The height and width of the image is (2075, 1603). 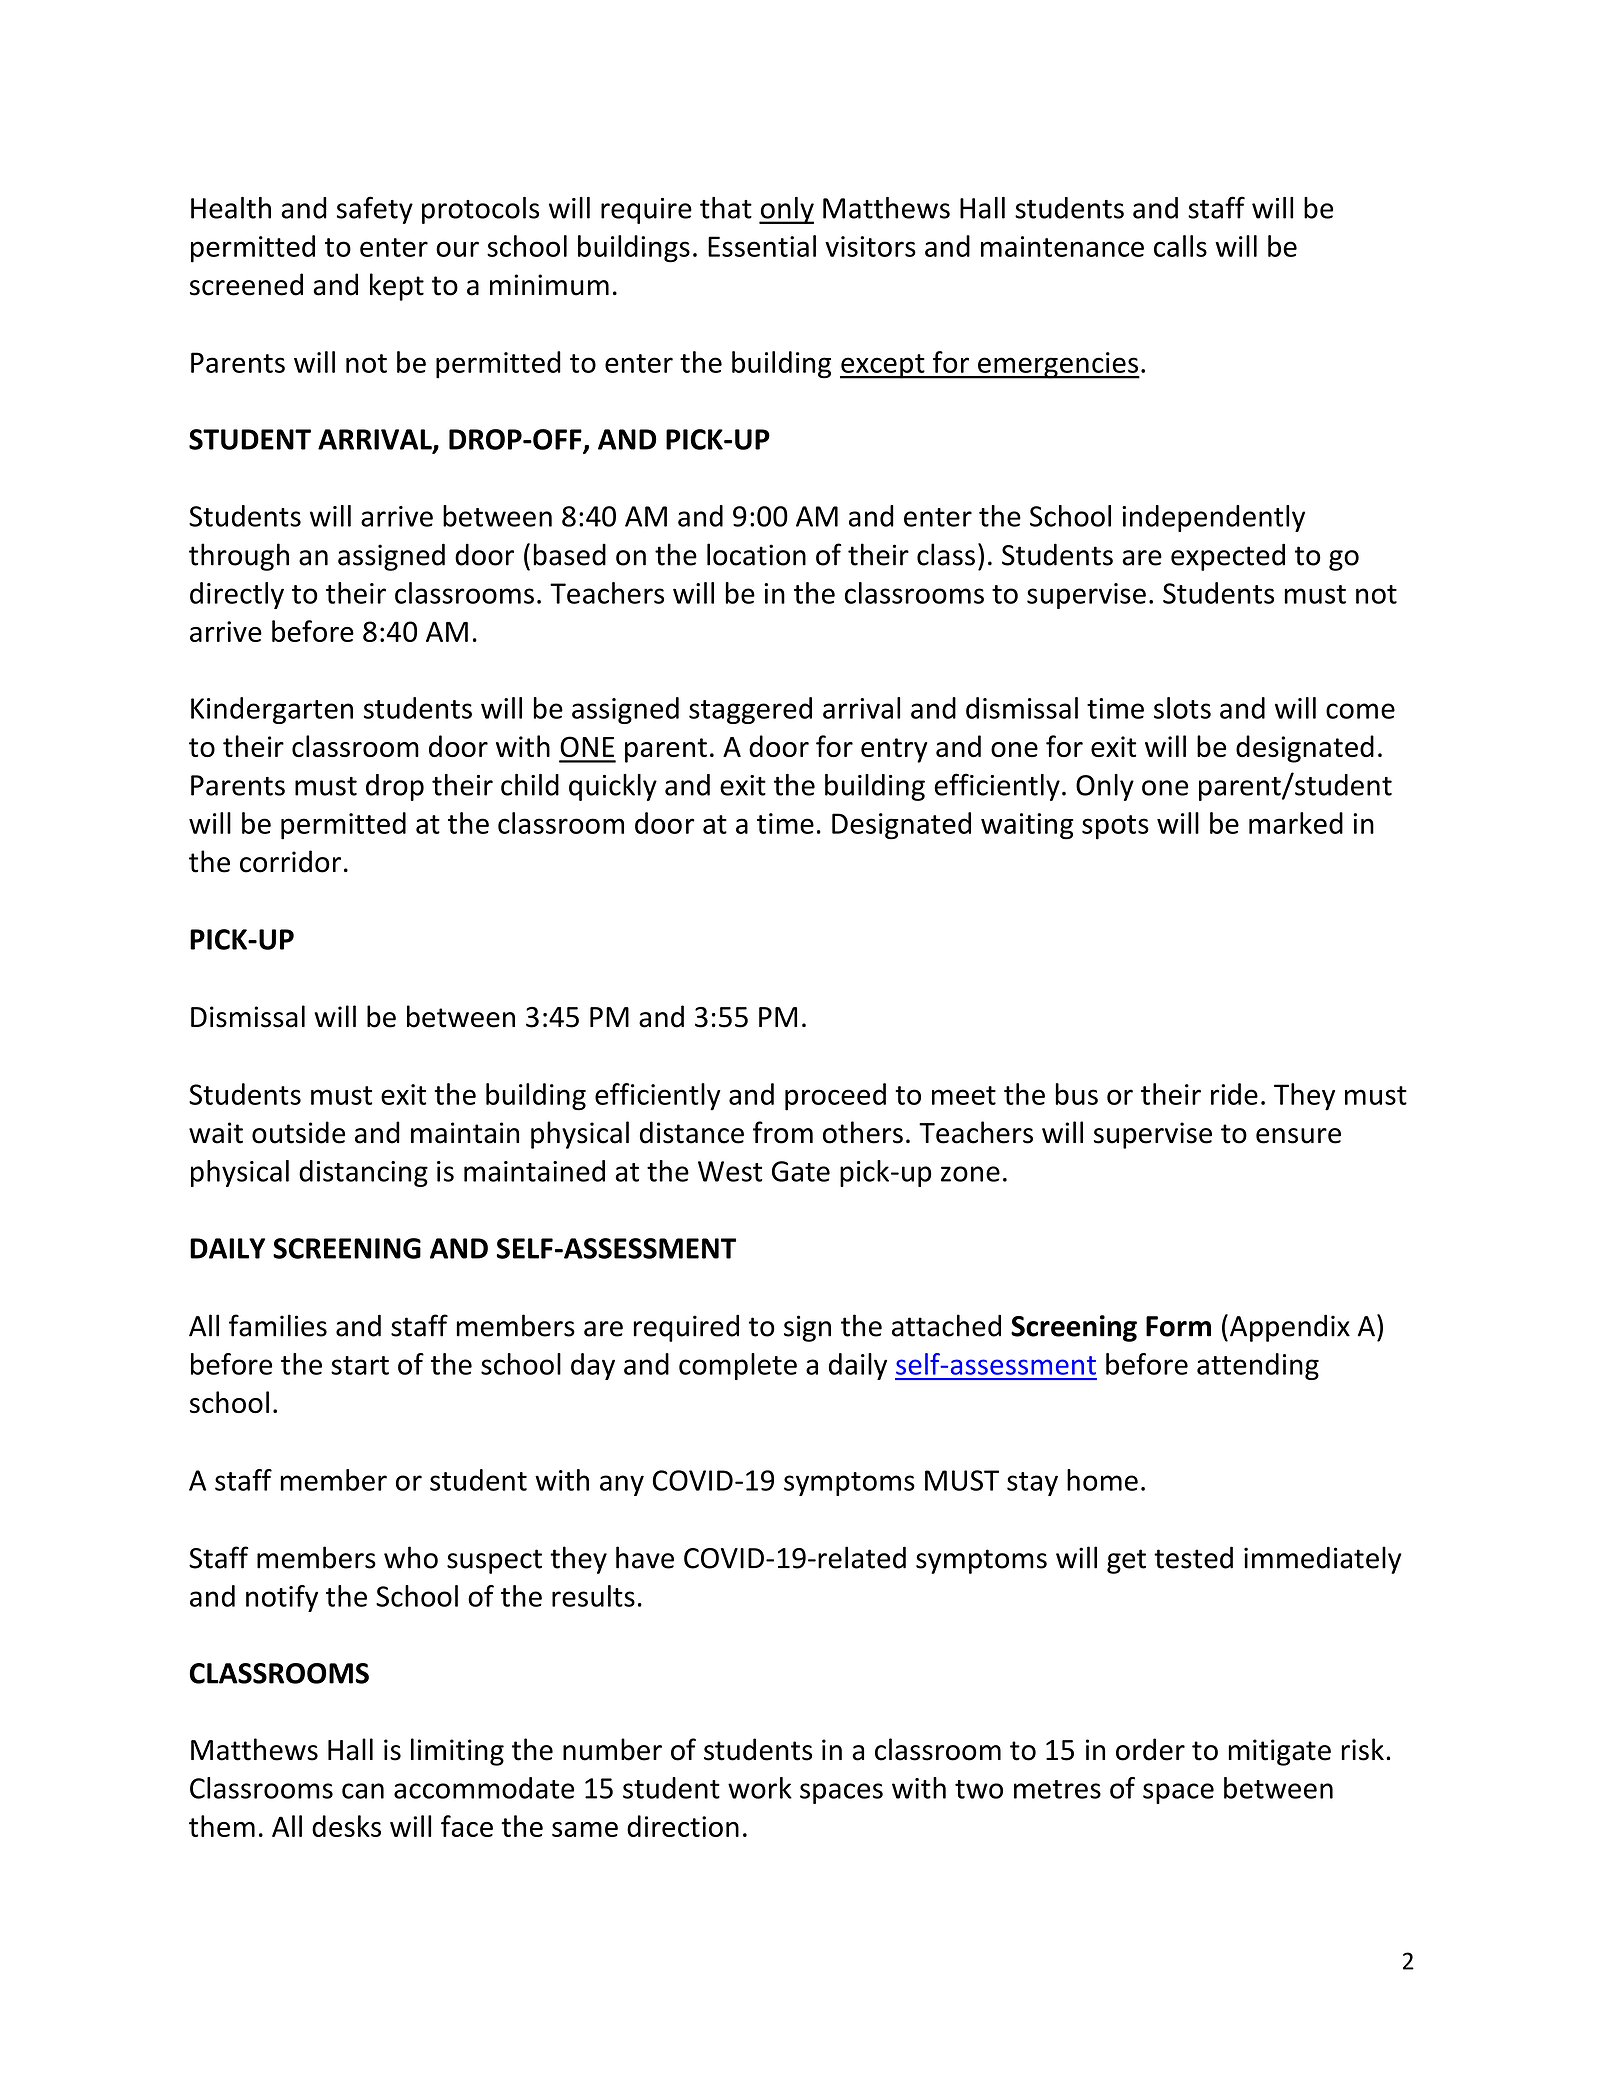 What do you see at coordinates (1180, 246) in the image?
I see `calls` at bounding box center [1180, 246].
